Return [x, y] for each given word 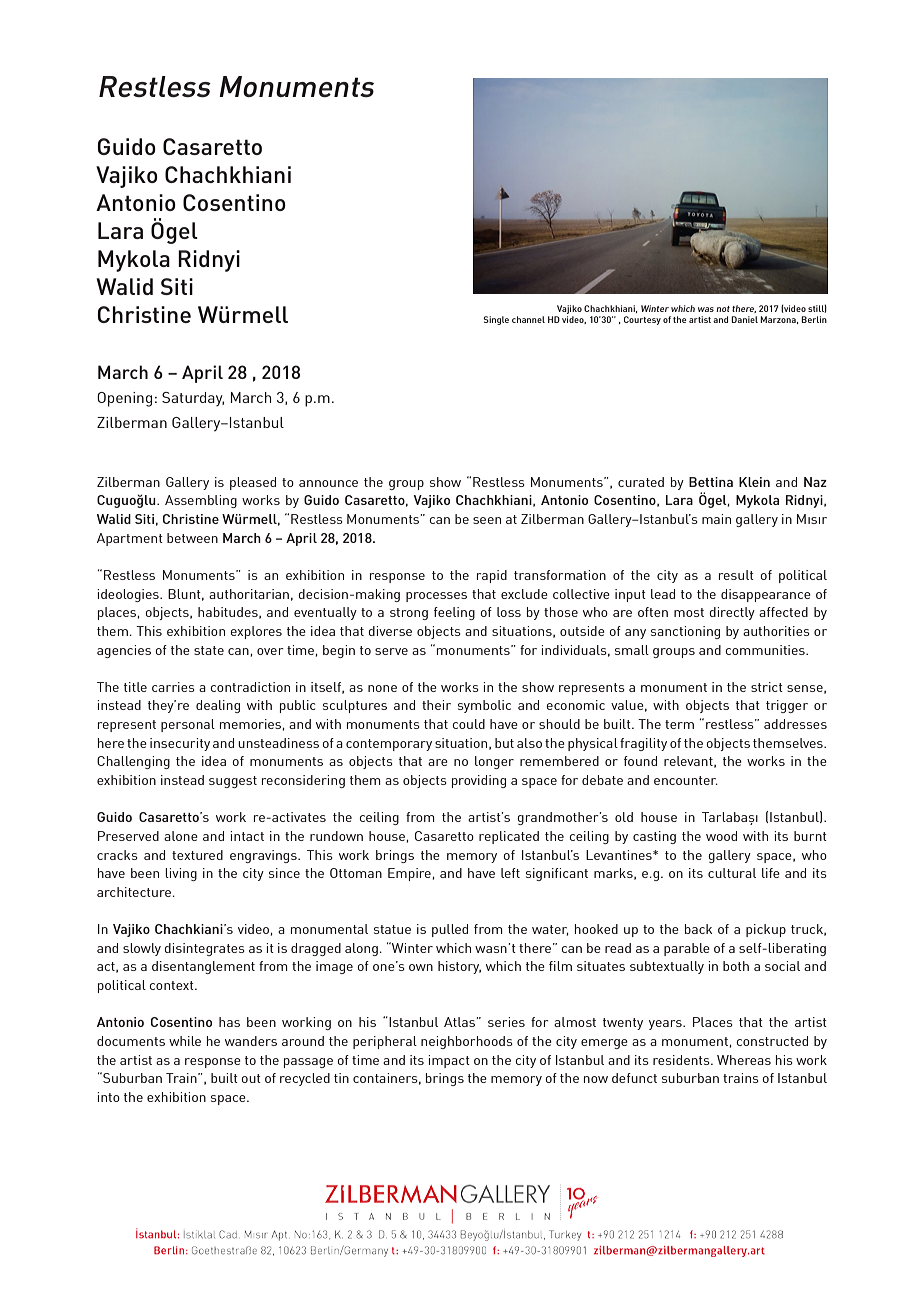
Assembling [201, 501]
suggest [233, 782]
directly [732, 613]
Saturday [193, 399]
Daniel [744, 319]
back [698, 929]
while [185, 1041]
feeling [454, 613]
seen [487, 520]
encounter [686, 780]
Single [496, 320]
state [209, 650]
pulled [450, 930]
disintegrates [204, 949]
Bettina [711, 482]
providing [479, 781]
